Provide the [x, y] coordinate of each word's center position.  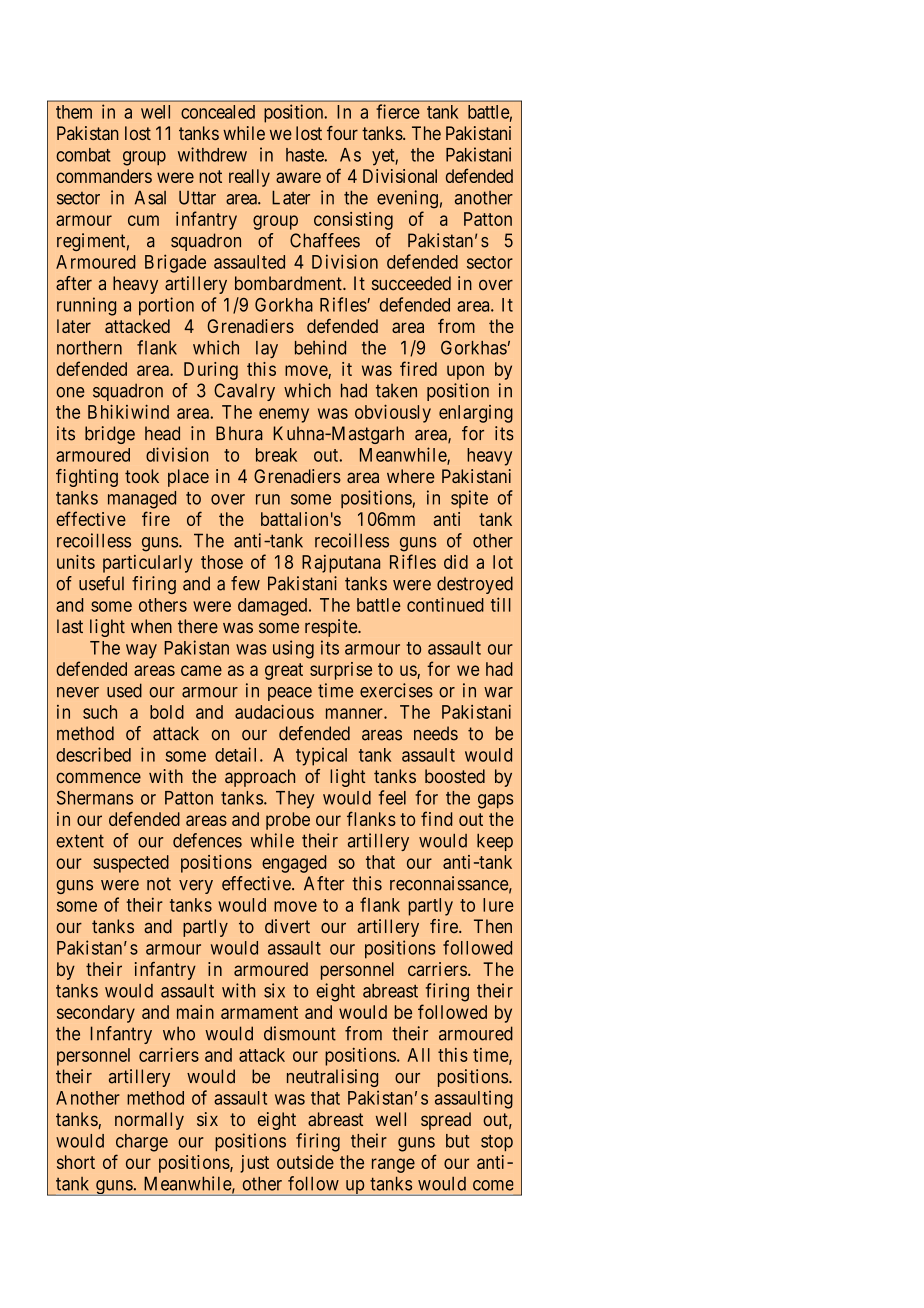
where [411, 476]
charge [142, 1143]
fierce [398, 111]
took [142, 476]
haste [305, 155]
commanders [104, 176]
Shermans [95, 797]
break [276, 455]
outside [305, 1162]
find [436, 818]
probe [288, 821]
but [458, 1141]
